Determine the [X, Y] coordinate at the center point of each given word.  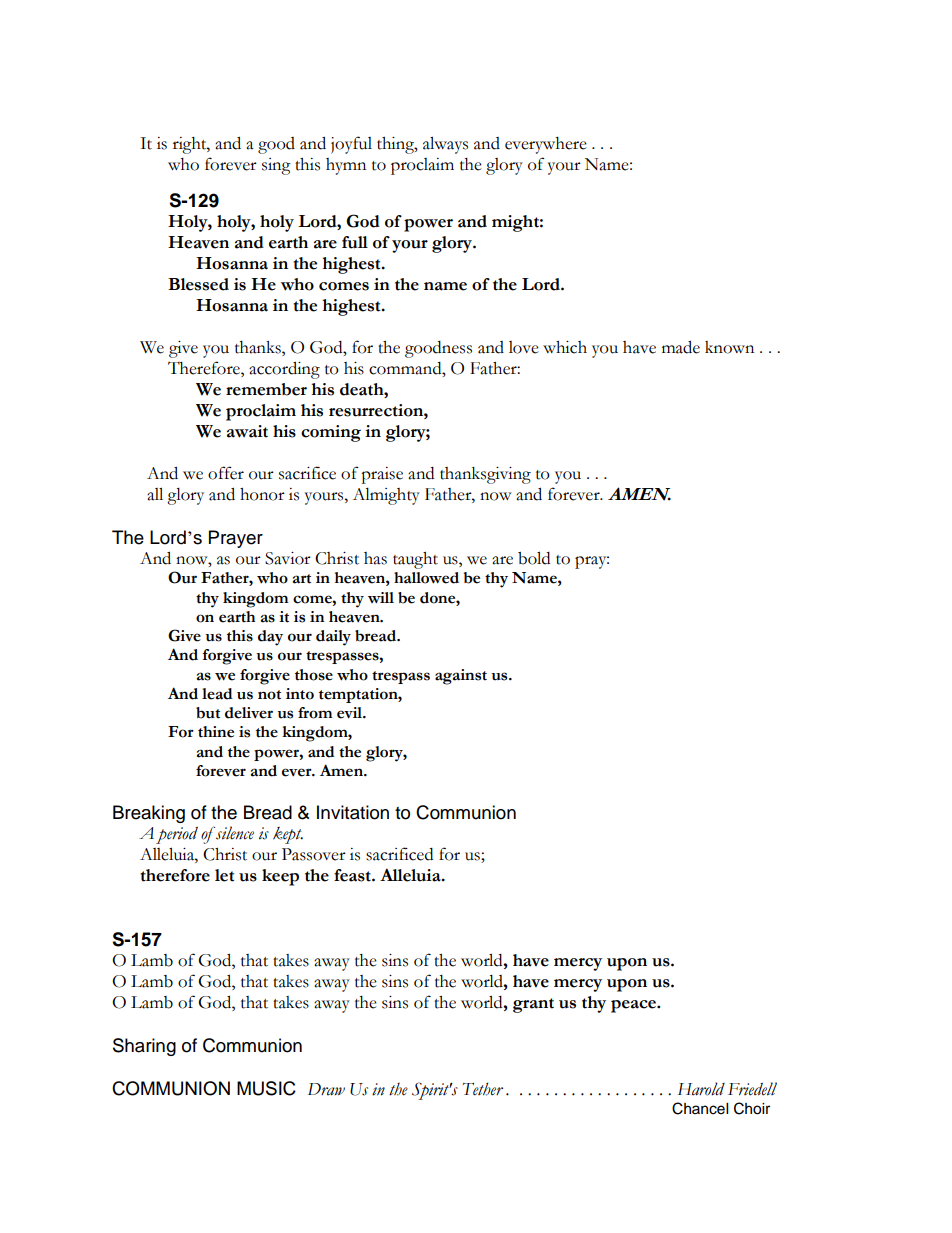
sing [276, 166]
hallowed [426, 578]
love [524, 347]
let [224, 875]
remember [266, 389]
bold [534, 558]
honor [262, 494]
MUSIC [266, 1088]
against [461, 677]
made [681, 347]
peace [634, 1006]
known [729, 347]
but [208, 713]
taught [415, 560]
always [445, 145]
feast [353, 875]
